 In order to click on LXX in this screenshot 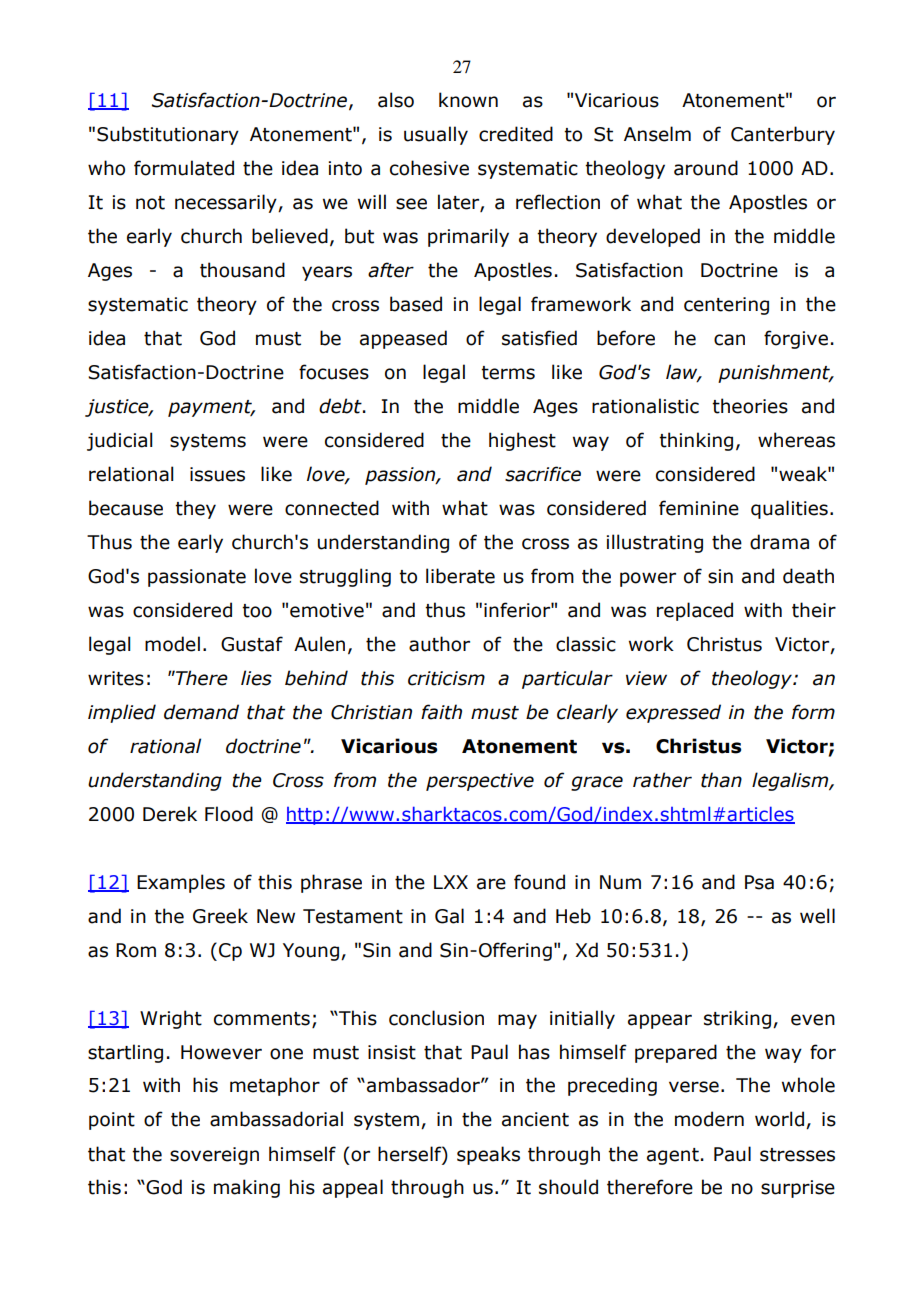, I will do `click(451, 882)`.
